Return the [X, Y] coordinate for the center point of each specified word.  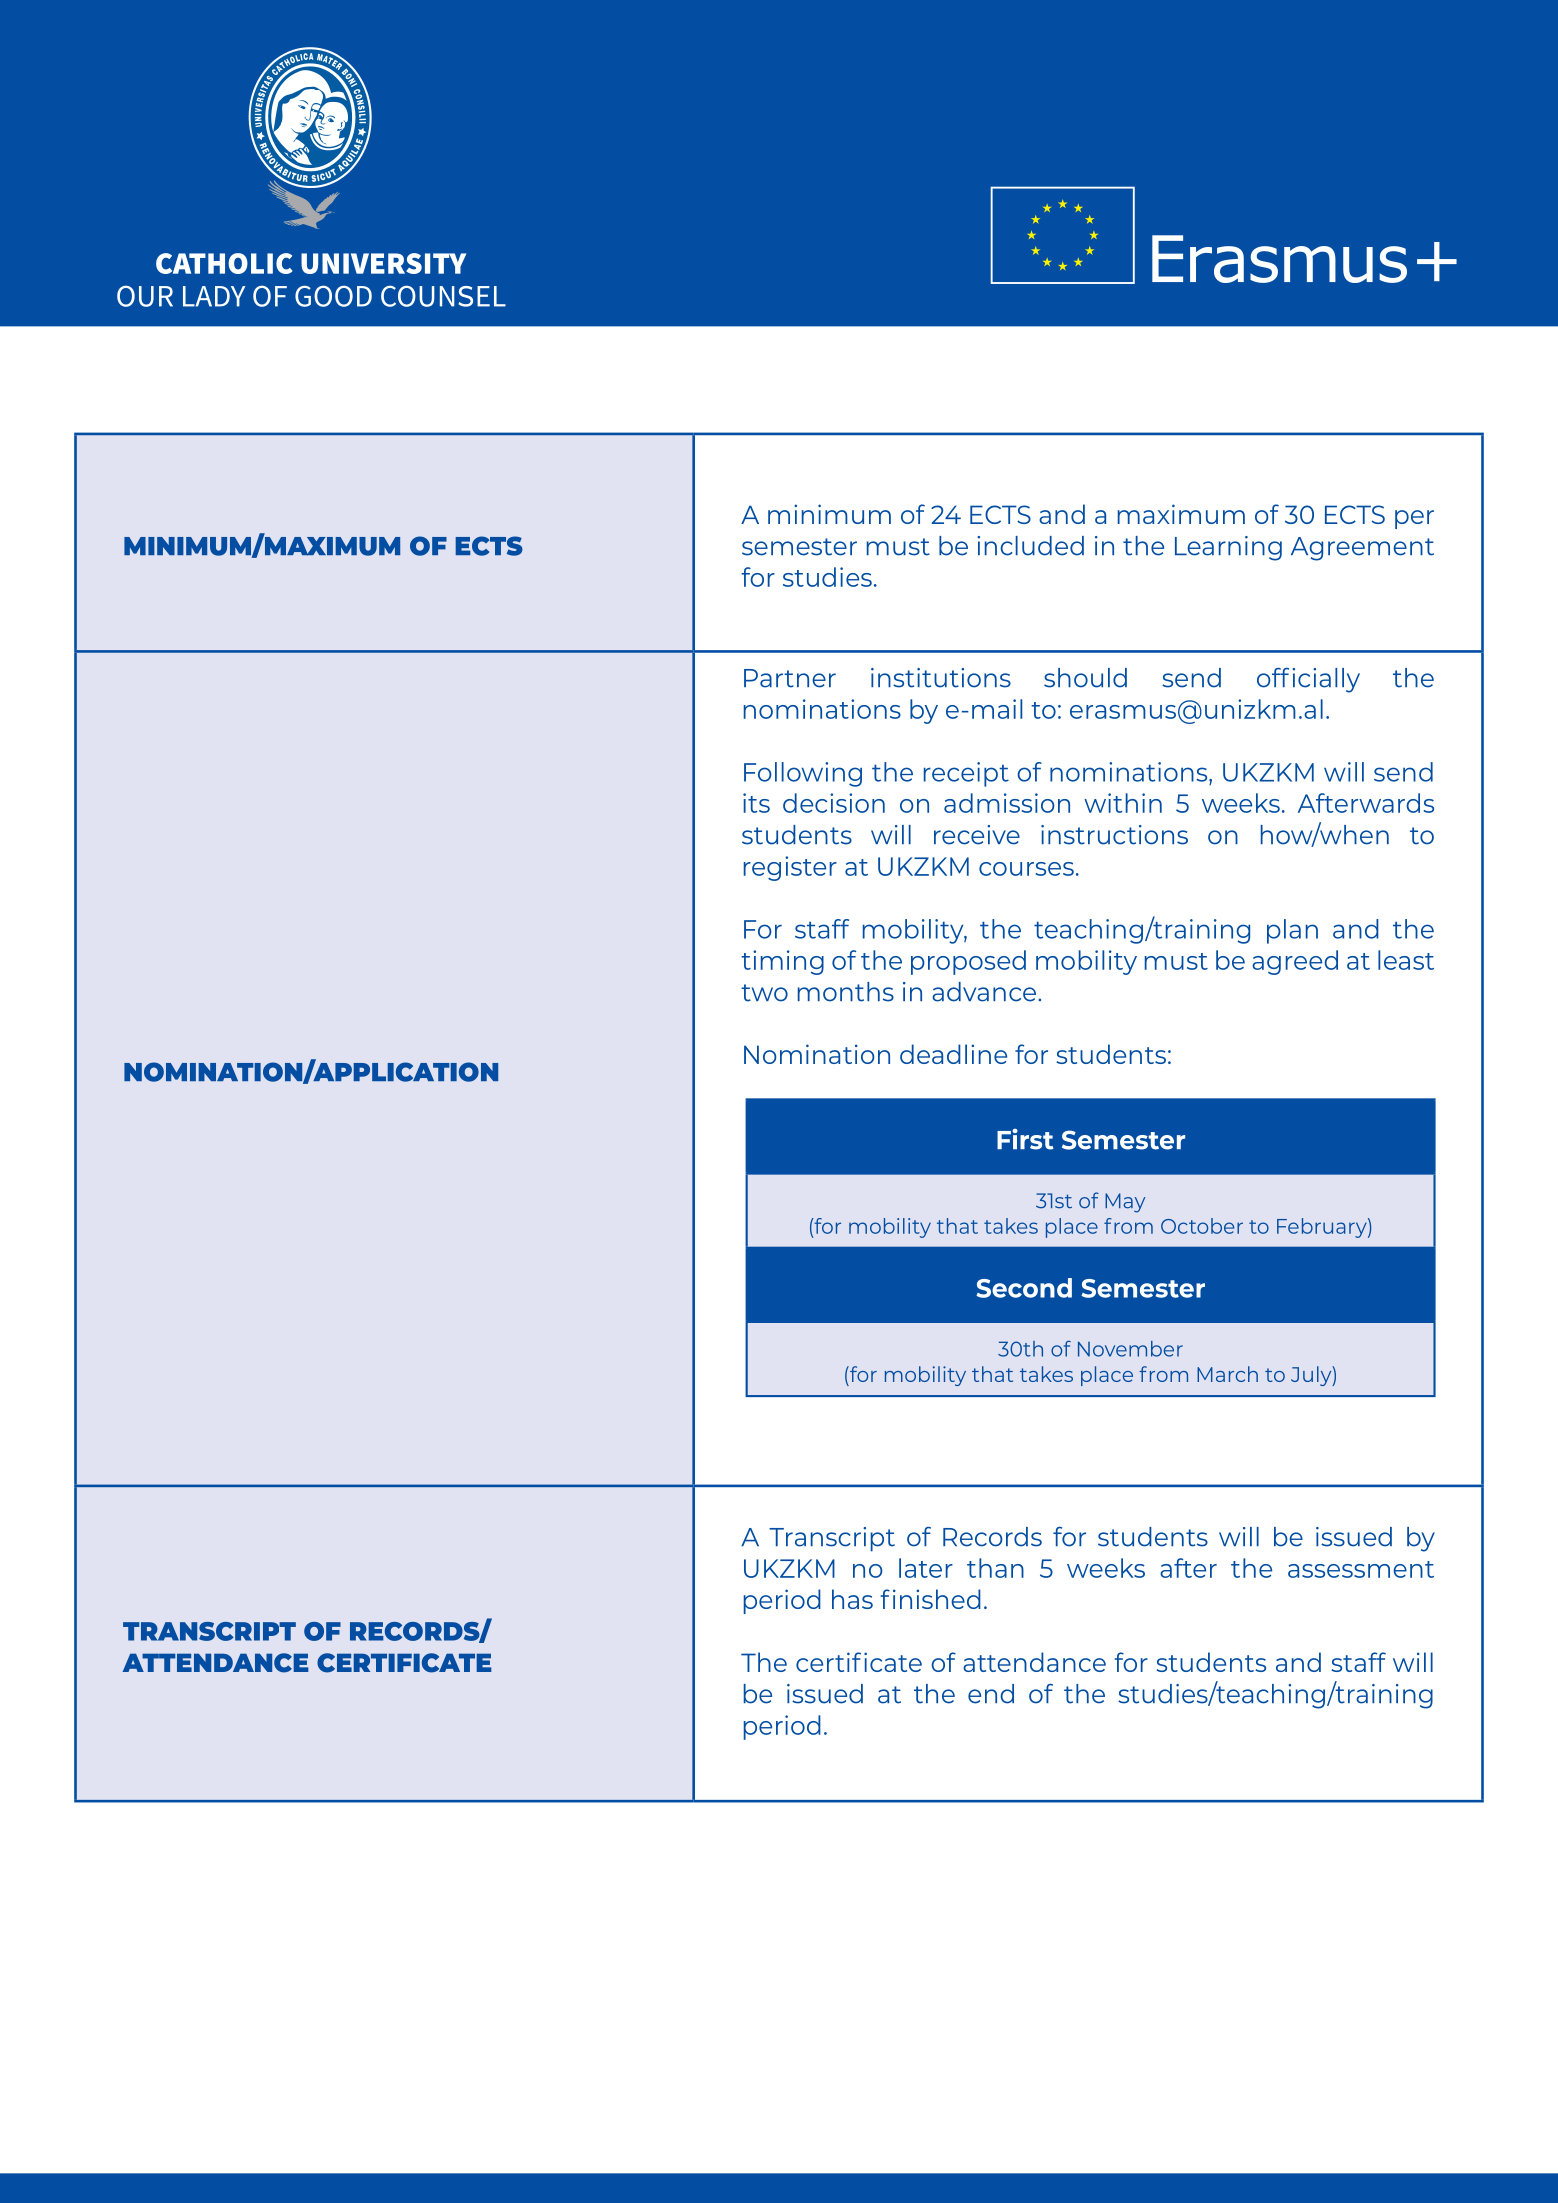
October [1202, 1226]
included [1030, 546]
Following [803, 774]
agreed [1295, 962]
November [1130, 1349]
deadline [953, 1054]
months [846, 992]
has [852, 1599]
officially [1308, 680]
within [1123, 803]
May [1125, 1203]
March [1227, 1374]
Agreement [1362, 549]
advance [985, 992]
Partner [790, 678]
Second [1024, 1288]
